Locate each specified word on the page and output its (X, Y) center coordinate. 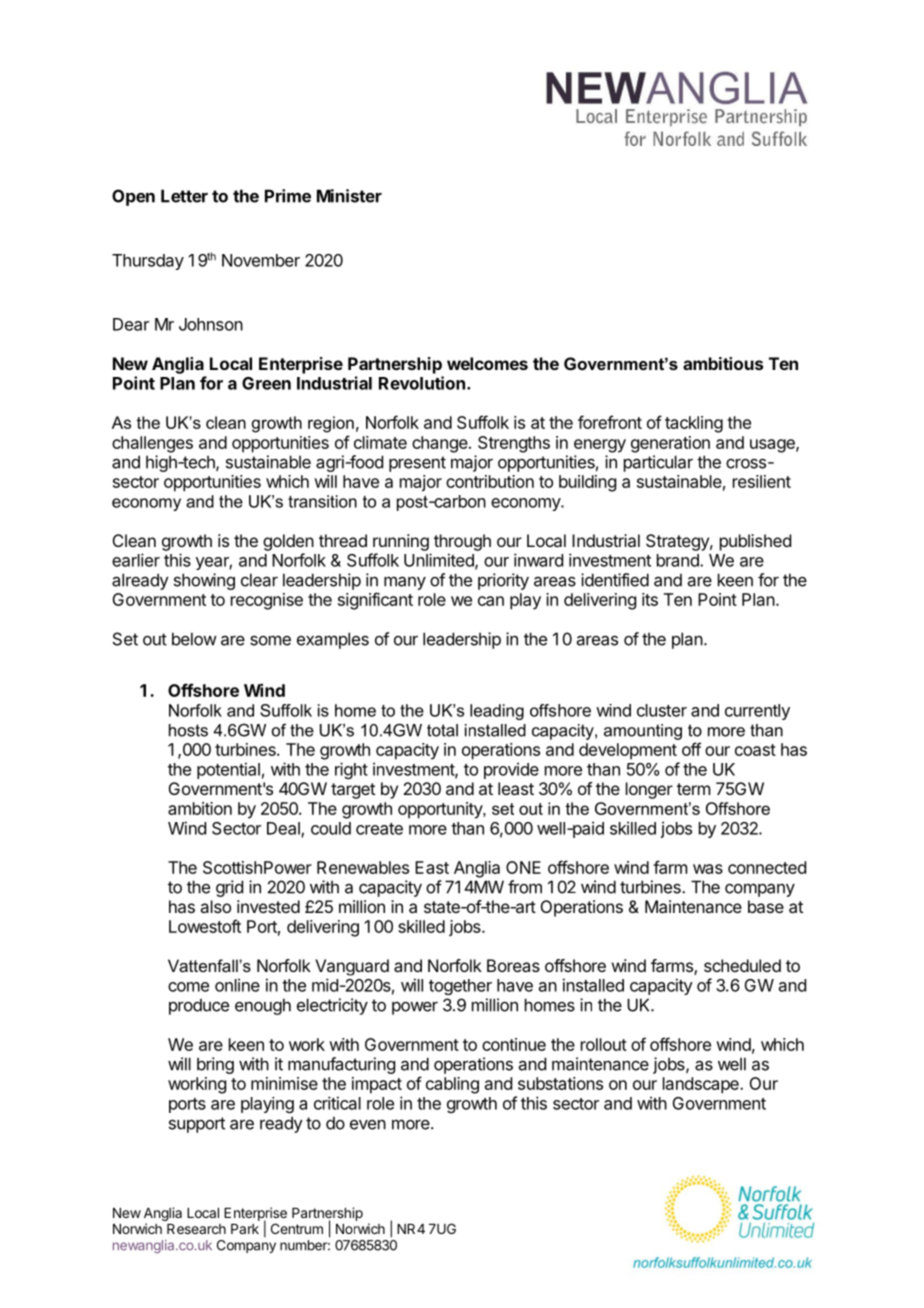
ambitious (723, 363)
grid (229, 888)
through (462, 542)
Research (196, 1229)
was (708, 869)
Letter (184, 196)
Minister (349, 196)
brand (679, 560)
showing (204, 581)
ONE (523, 867)
